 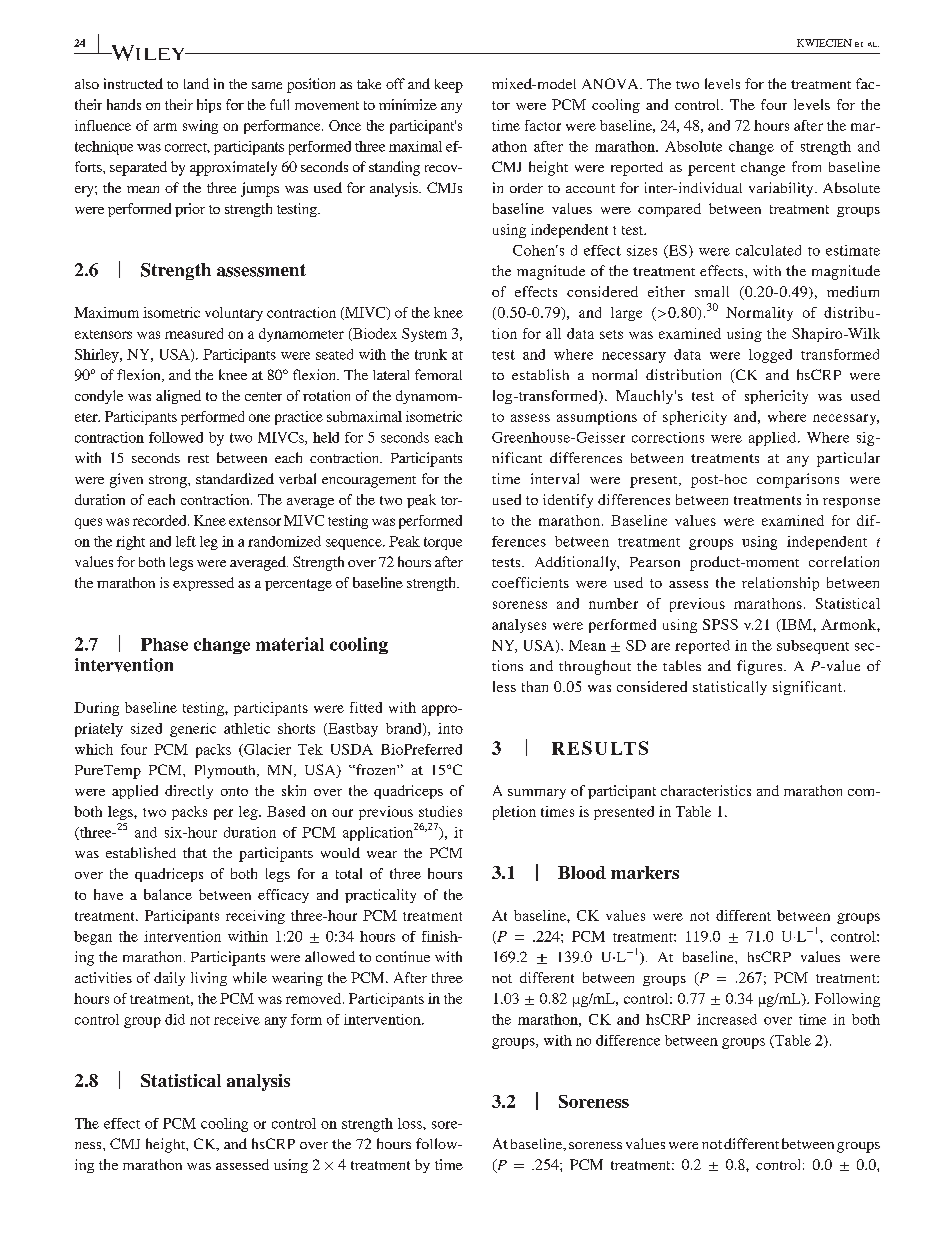 What do you see at coordinates (449, 86) in the screenshot?
I see `keep` at bounding box center [449, 86].
